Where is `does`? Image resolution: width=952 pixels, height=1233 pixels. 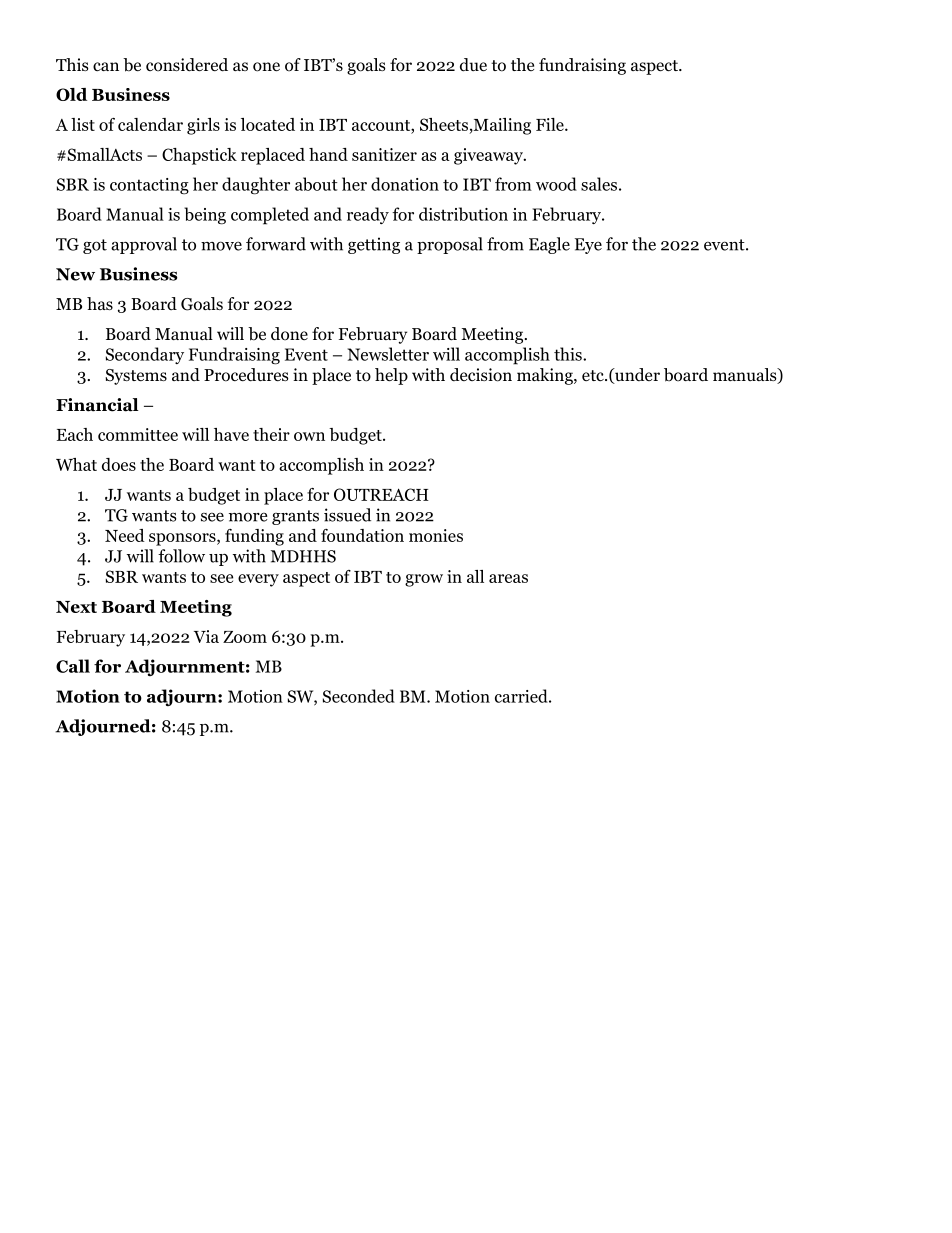 does is located at coordinates (119, 464).
